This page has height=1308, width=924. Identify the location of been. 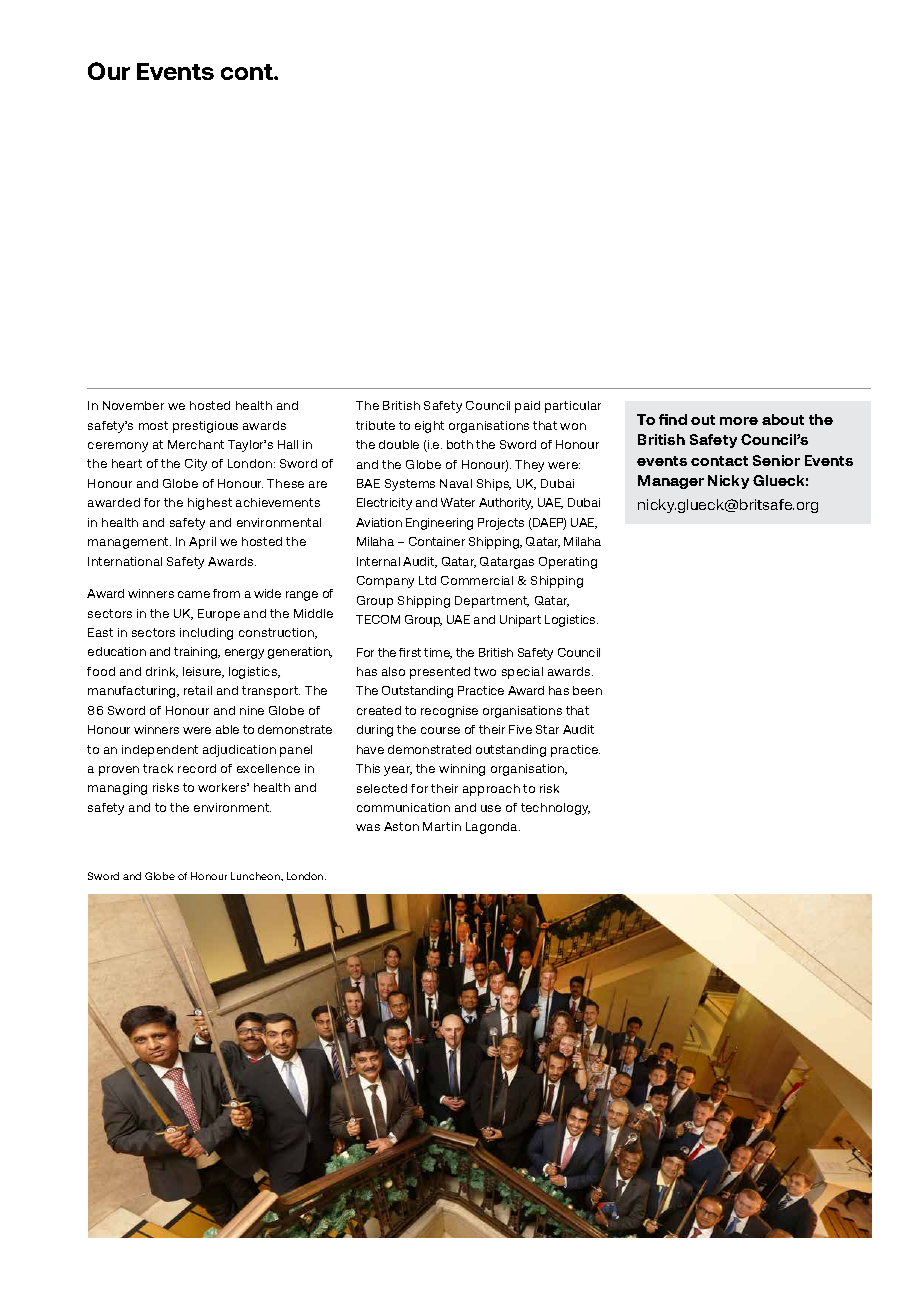
(587, 690).
